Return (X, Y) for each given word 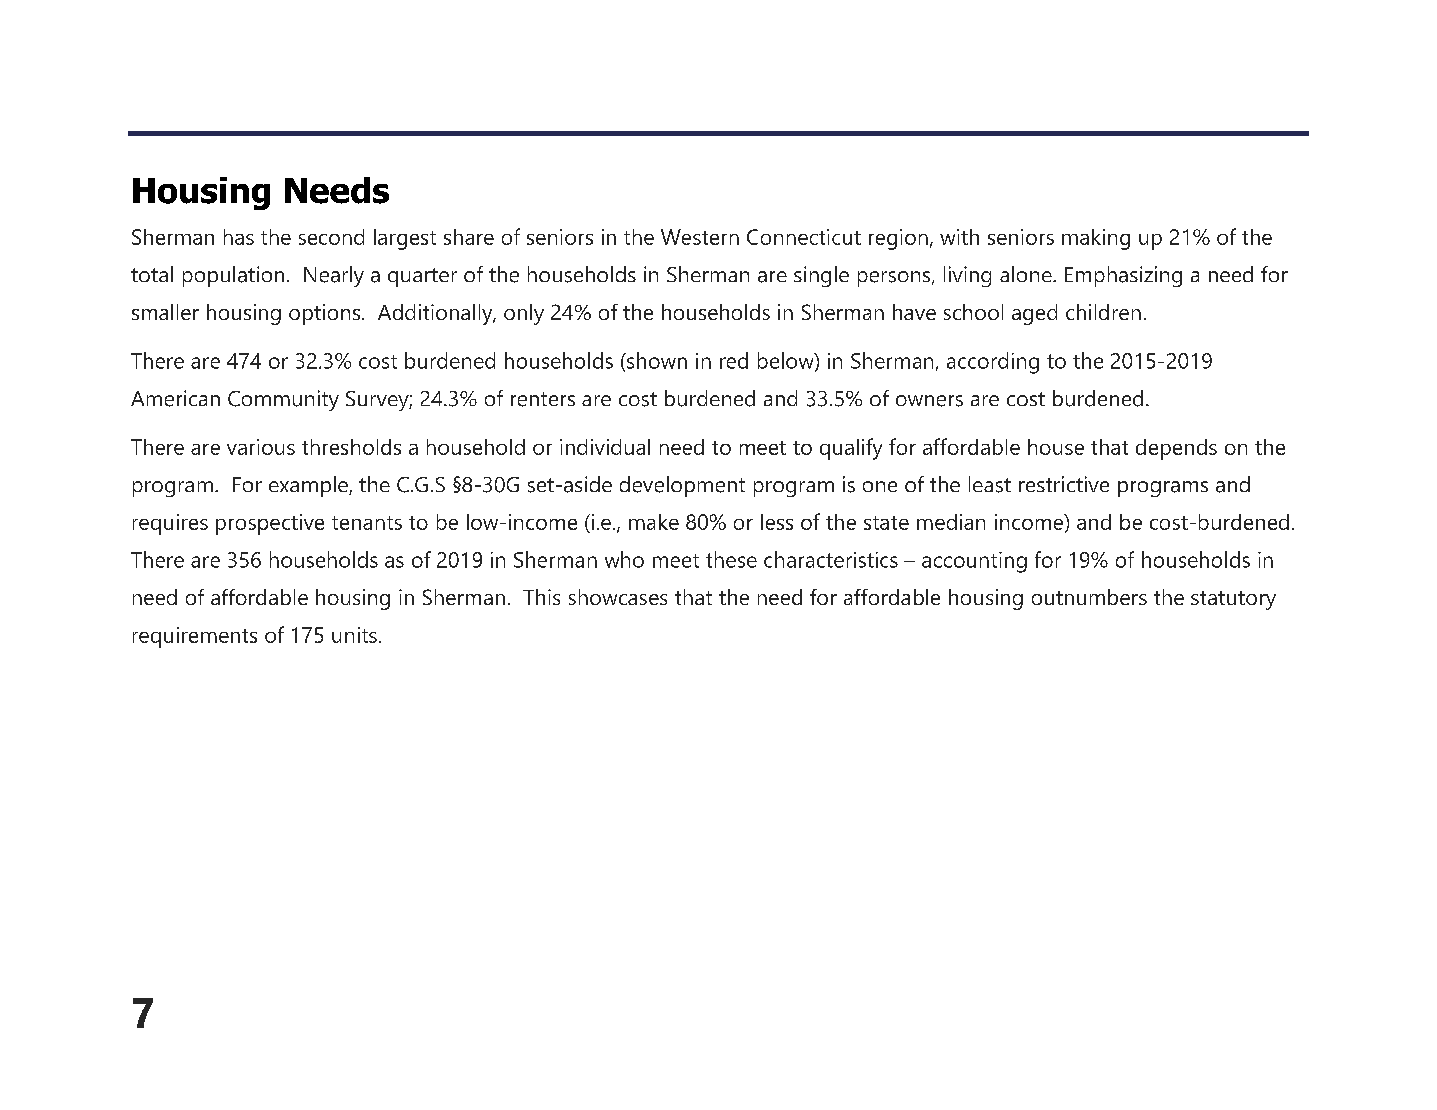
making (1096, 239)
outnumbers (1089, 597)
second (331, 237)
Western (700, 237)
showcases (618, 597)
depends (1176, 449)
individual (605, 447)
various (261, 447)
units (354, 635)
